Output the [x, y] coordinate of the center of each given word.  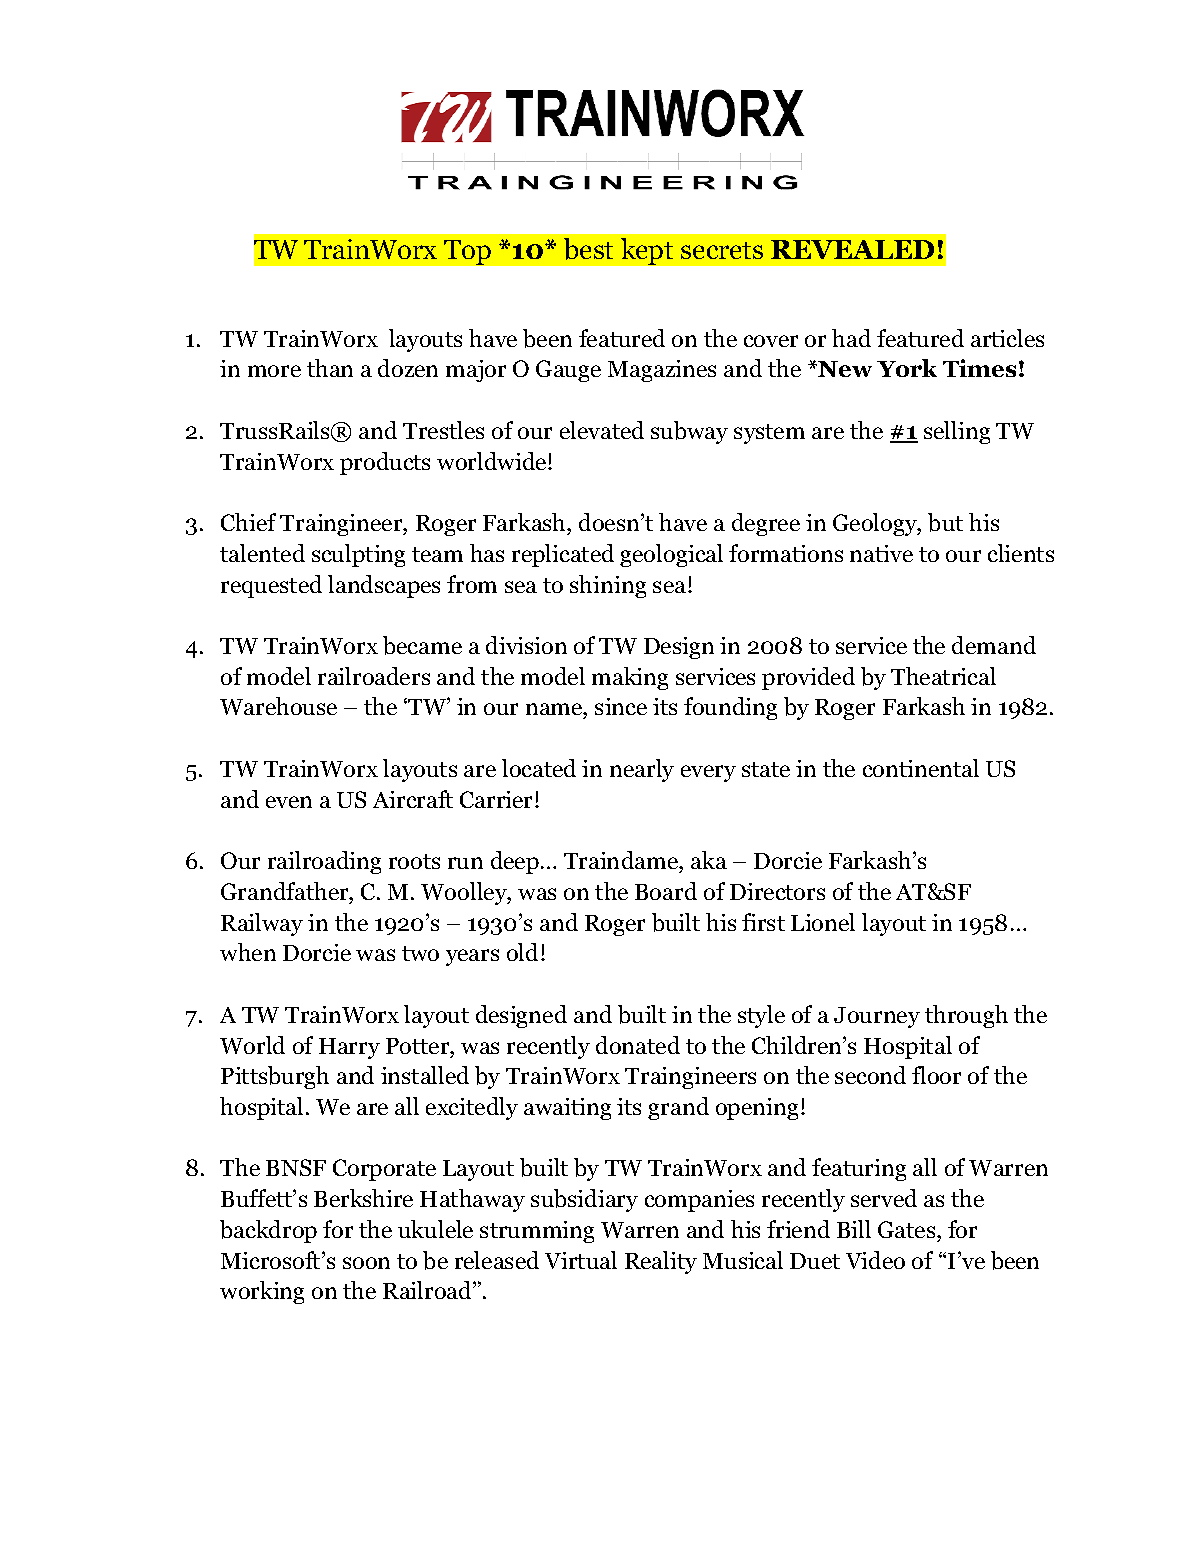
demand [994, 645]
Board [666, 891]
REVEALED [852, 249]
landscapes [384, 586]
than [330, 368]
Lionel [823, 922]
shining [608, 586]
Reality [661, 1262]
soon [366, 1263]
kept [647, 251]
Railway [262, 924]
